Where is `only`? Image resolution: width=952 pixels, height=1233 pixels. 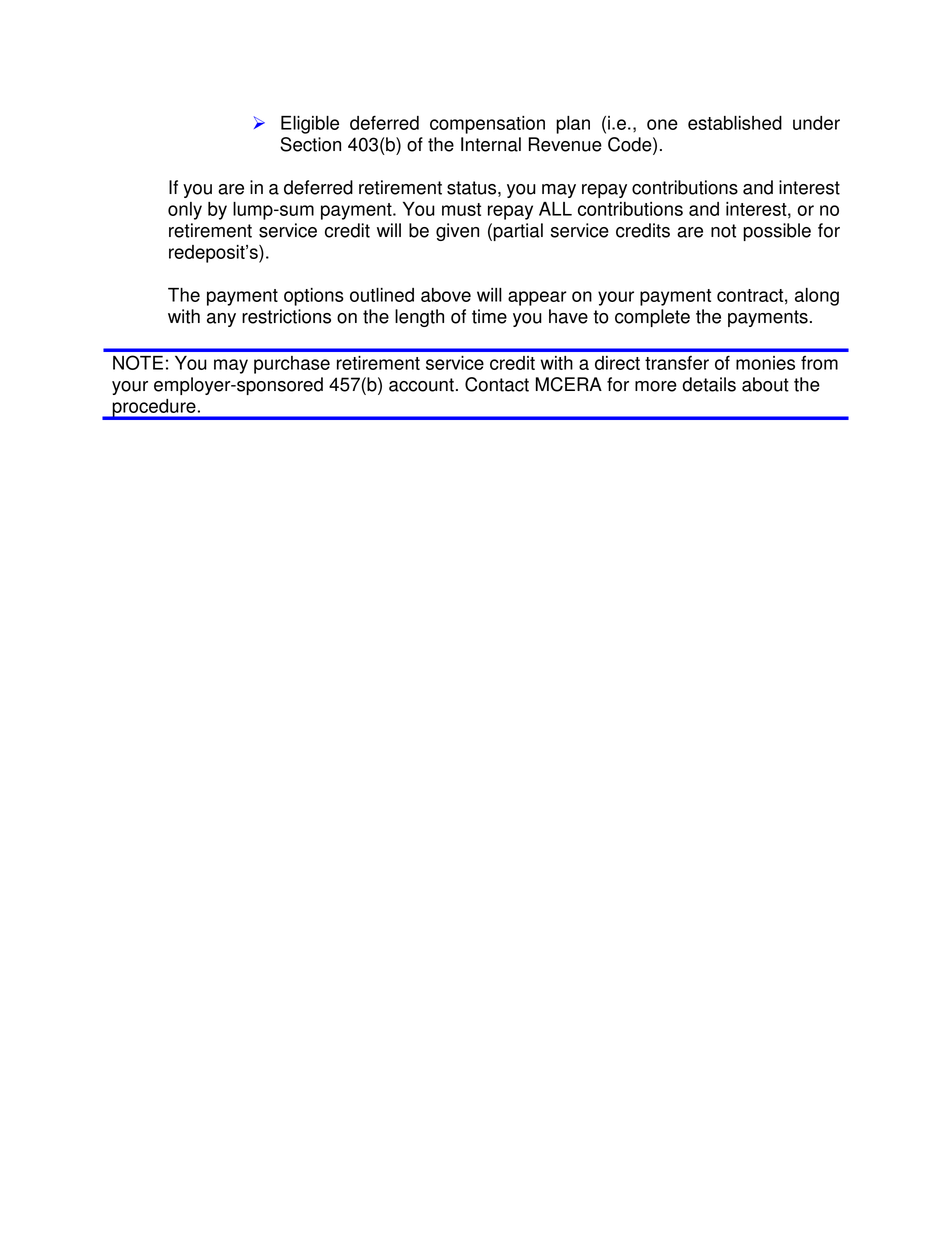
only is located at coordinates (185, 211).
